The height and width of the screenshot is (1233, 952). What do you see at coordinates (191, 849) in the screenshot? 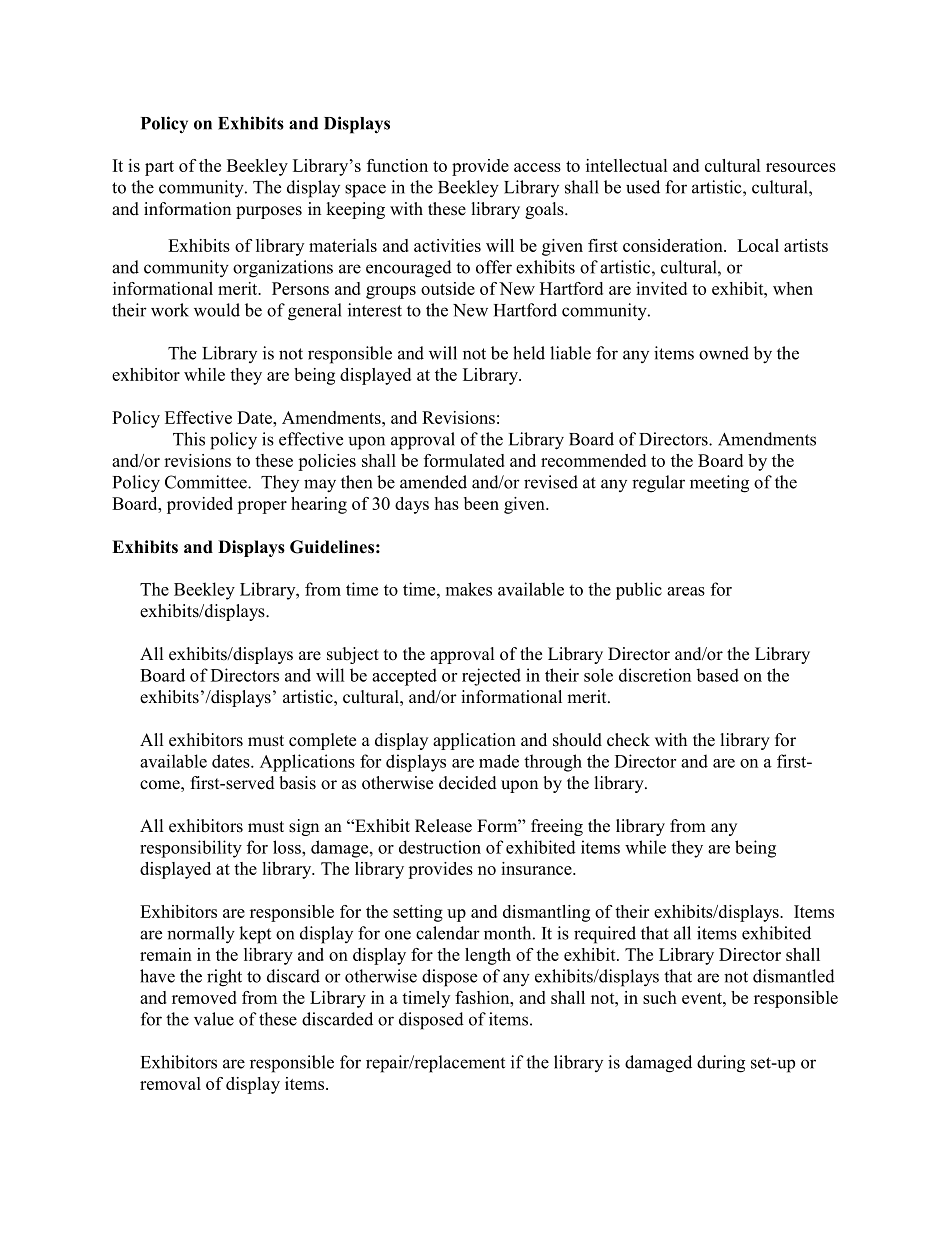
I see `responsibility` at bounding box center [191, 849].
